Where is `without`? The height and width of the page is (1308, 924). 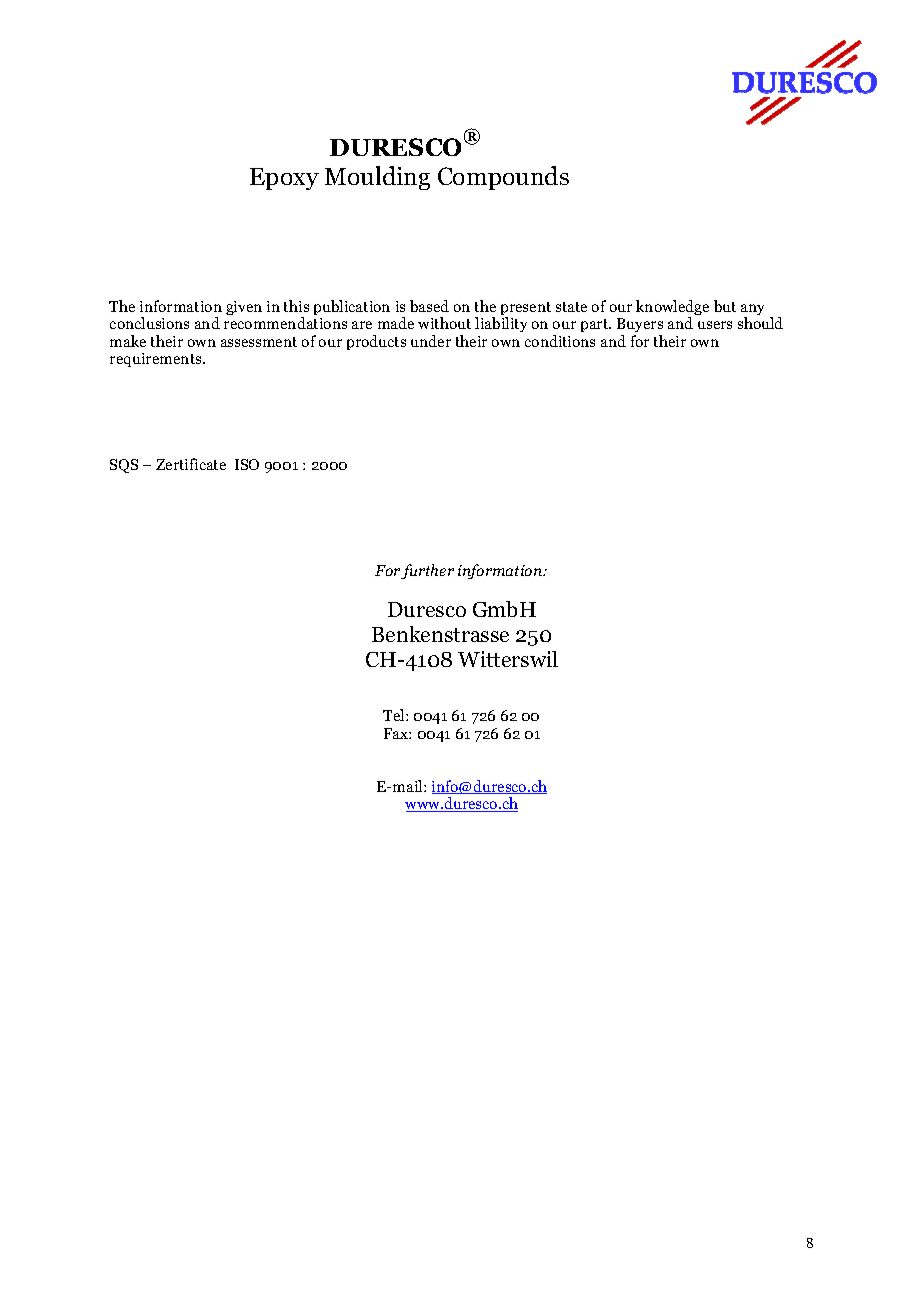 without is located at coordinates (444, 323).
